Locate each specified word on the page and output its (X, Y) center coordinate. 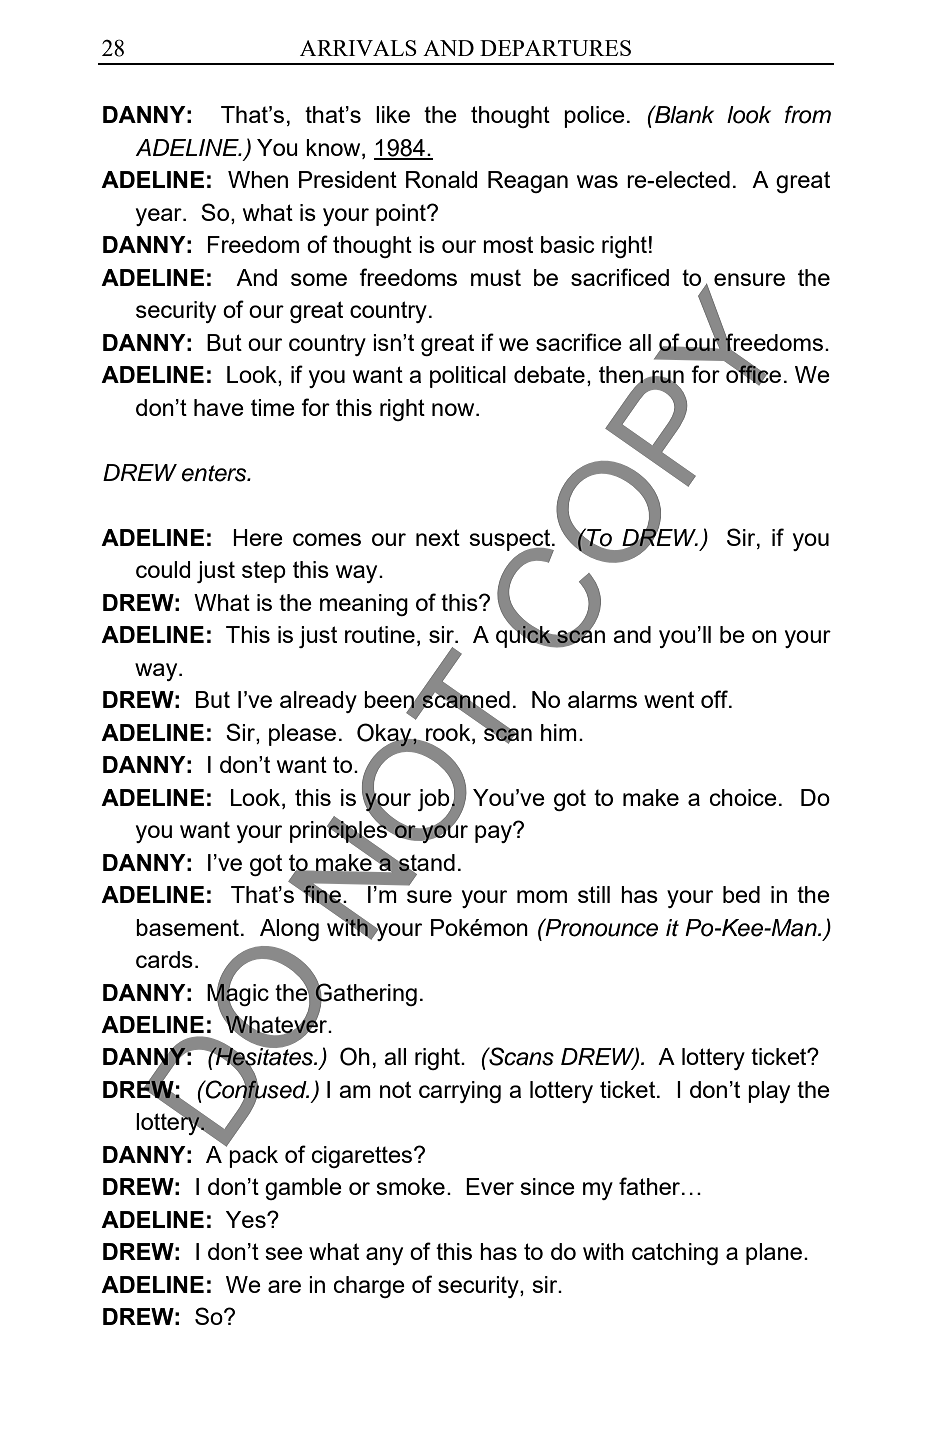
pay (495, 833)
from (808, 115)
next (438, 537)
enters (215, 473)
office (753, 374)
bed (741, 894)
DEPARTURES (555, 48)
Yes (247, 1219)
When (258, 179)
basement (187, 927)
